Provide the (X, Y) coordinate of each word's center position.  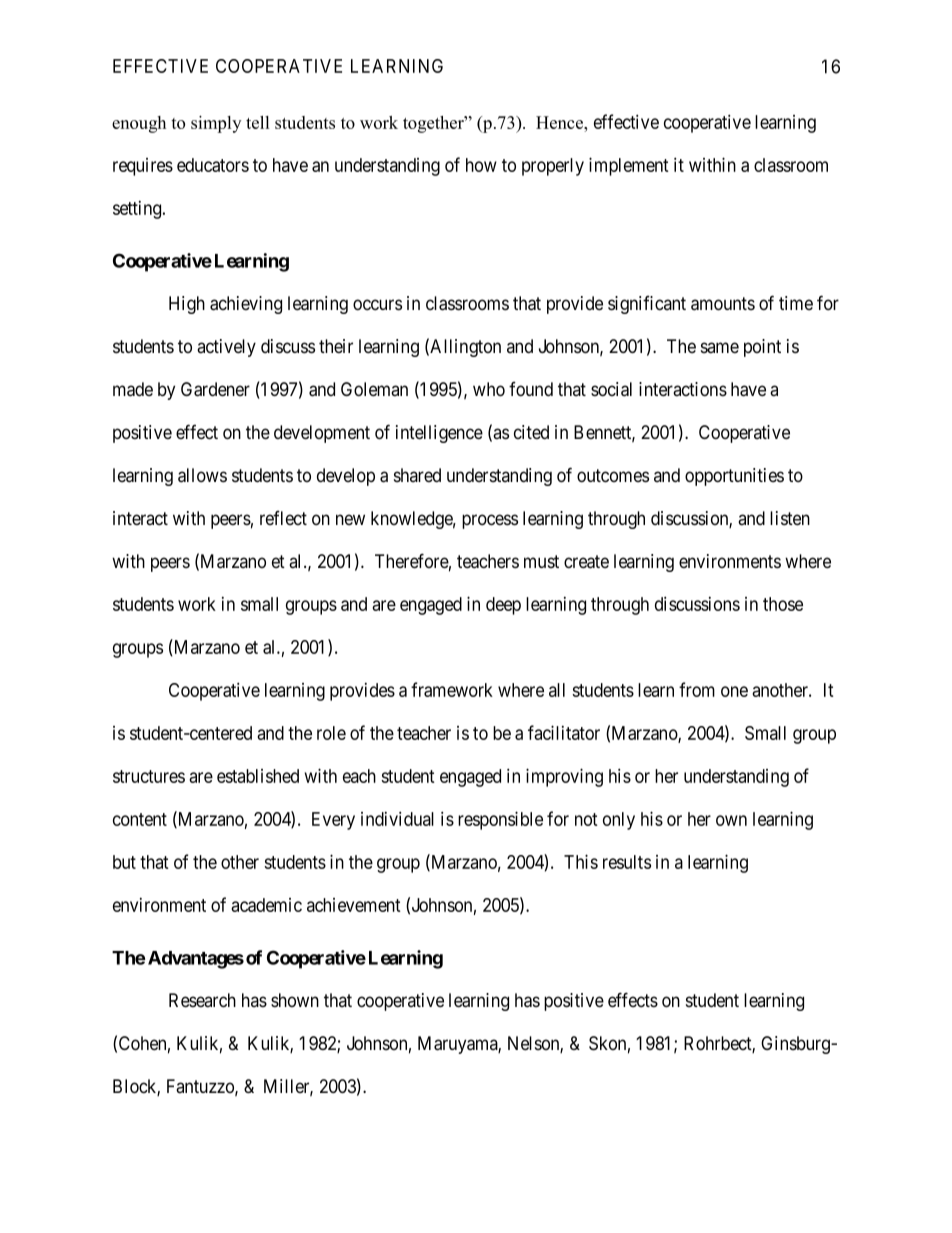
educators (213, 165)
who (489, 389)
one (734, 691)
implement (629, 166)
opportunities (734, 477)
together (434, 124)
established (258, 776)
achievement (354, 905)
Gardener (215, 389)
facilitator (564, 732)
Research (202, 1000)
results (627, 862)
